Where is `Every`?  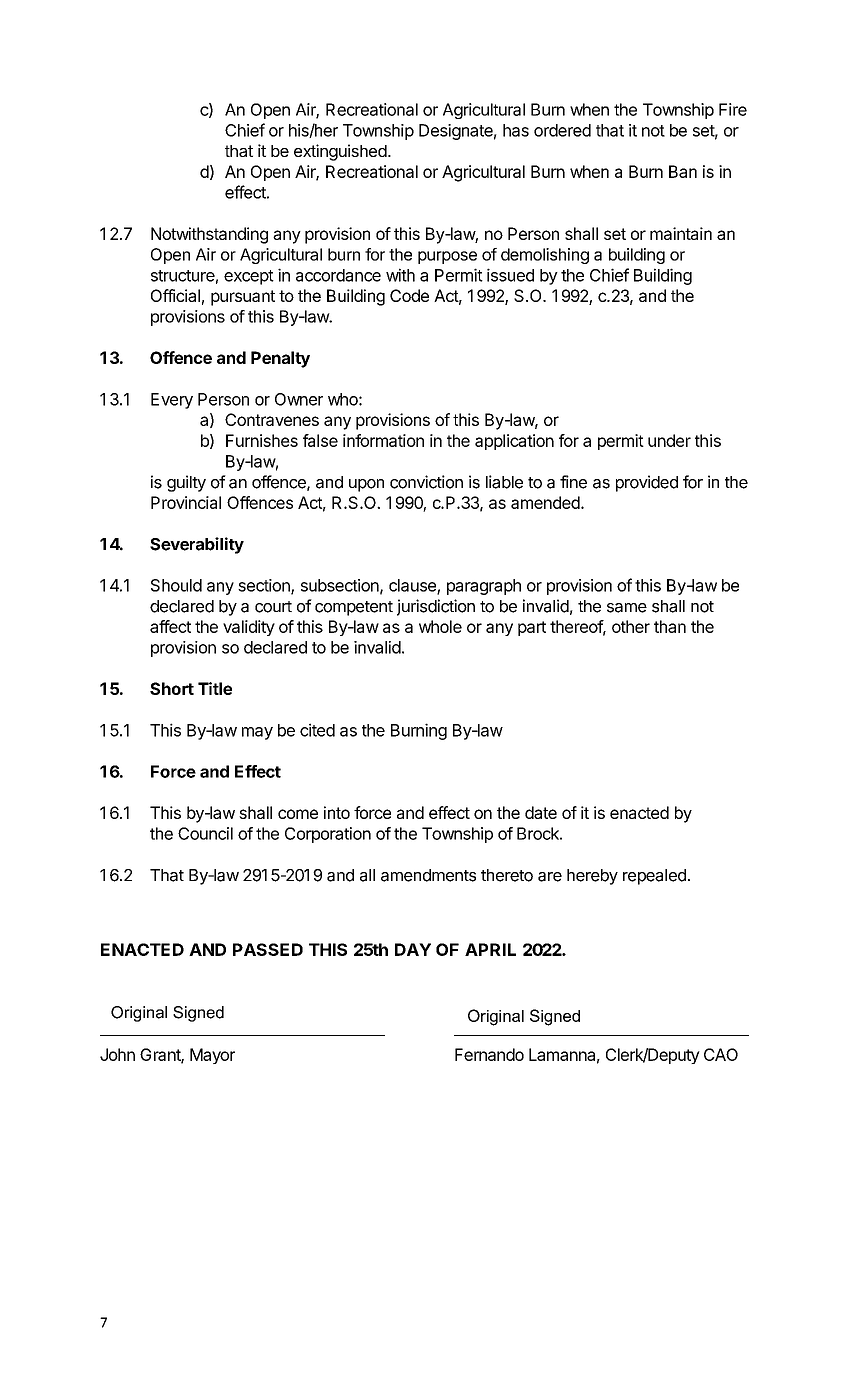
Every is located at coordinates (172, 401).
